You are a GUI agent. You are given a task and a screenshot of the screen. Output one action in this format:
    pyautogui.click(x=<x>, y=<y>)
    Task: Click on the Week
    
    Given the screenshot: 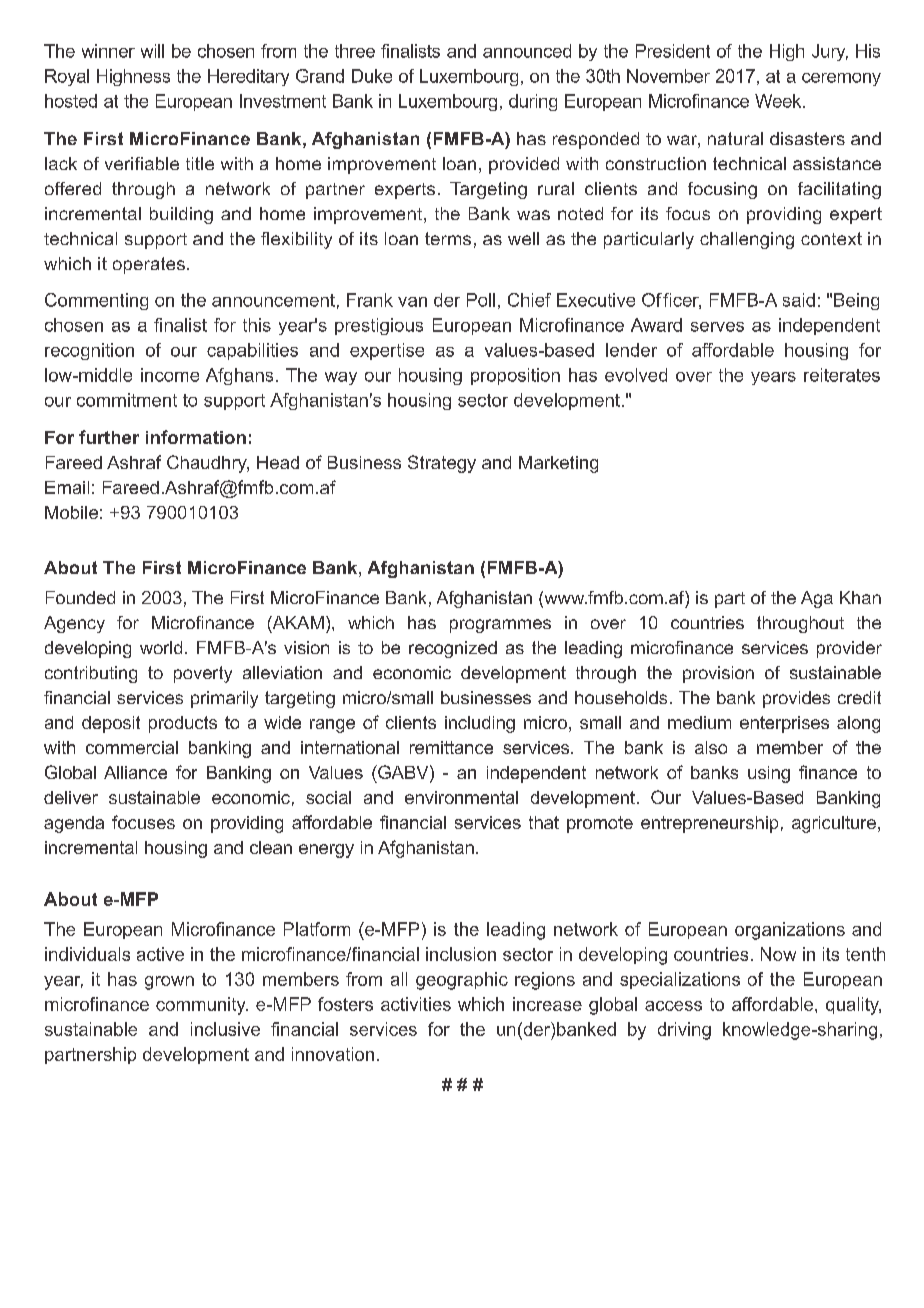 What is the action you would take?
    pyautogui.click(x=779, y=101)
